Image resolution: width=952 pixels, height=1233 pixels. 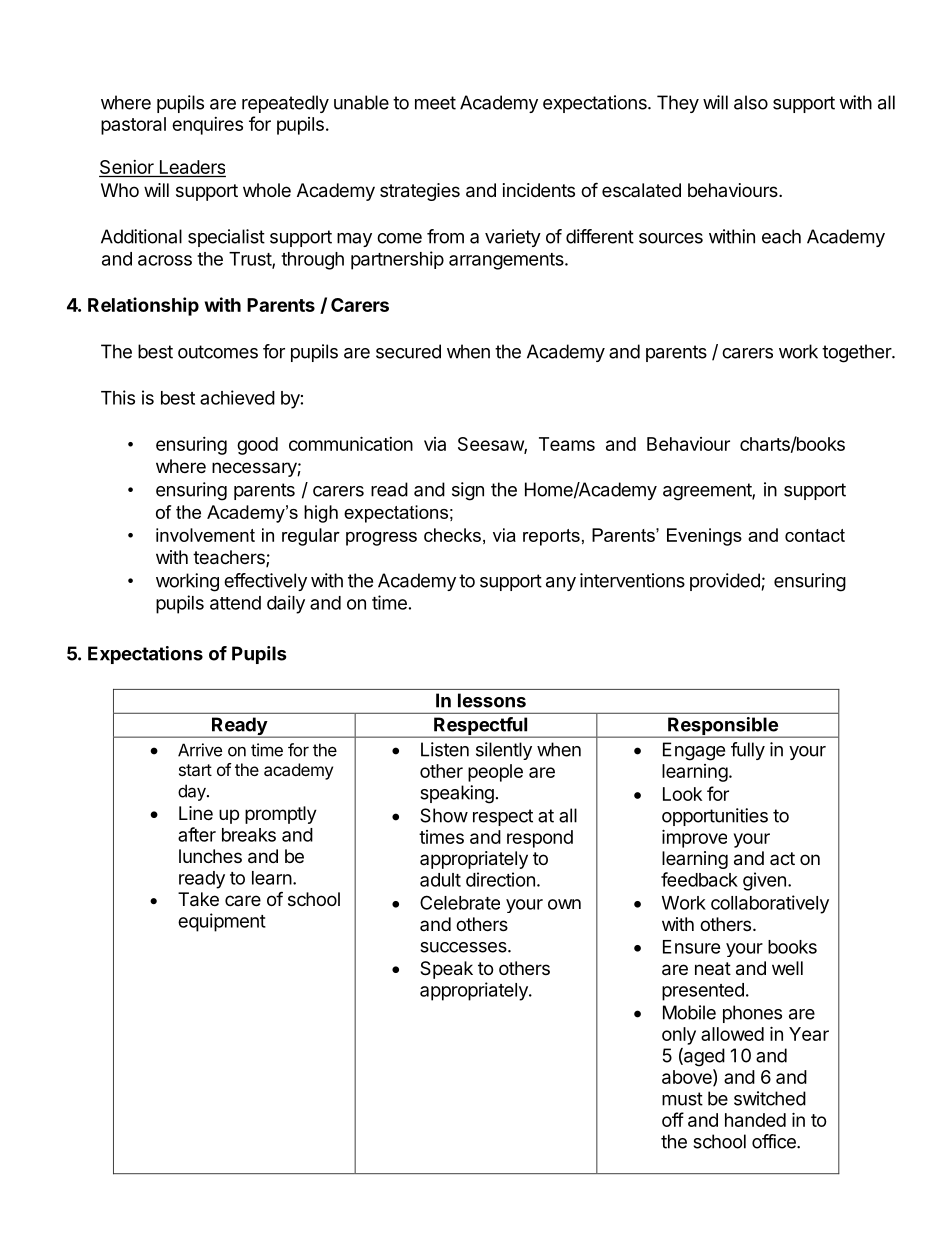 What do you see at coordinates (491, 445) in the screenshot?
I see `Seesaw` at bounding box center [491, 445].
